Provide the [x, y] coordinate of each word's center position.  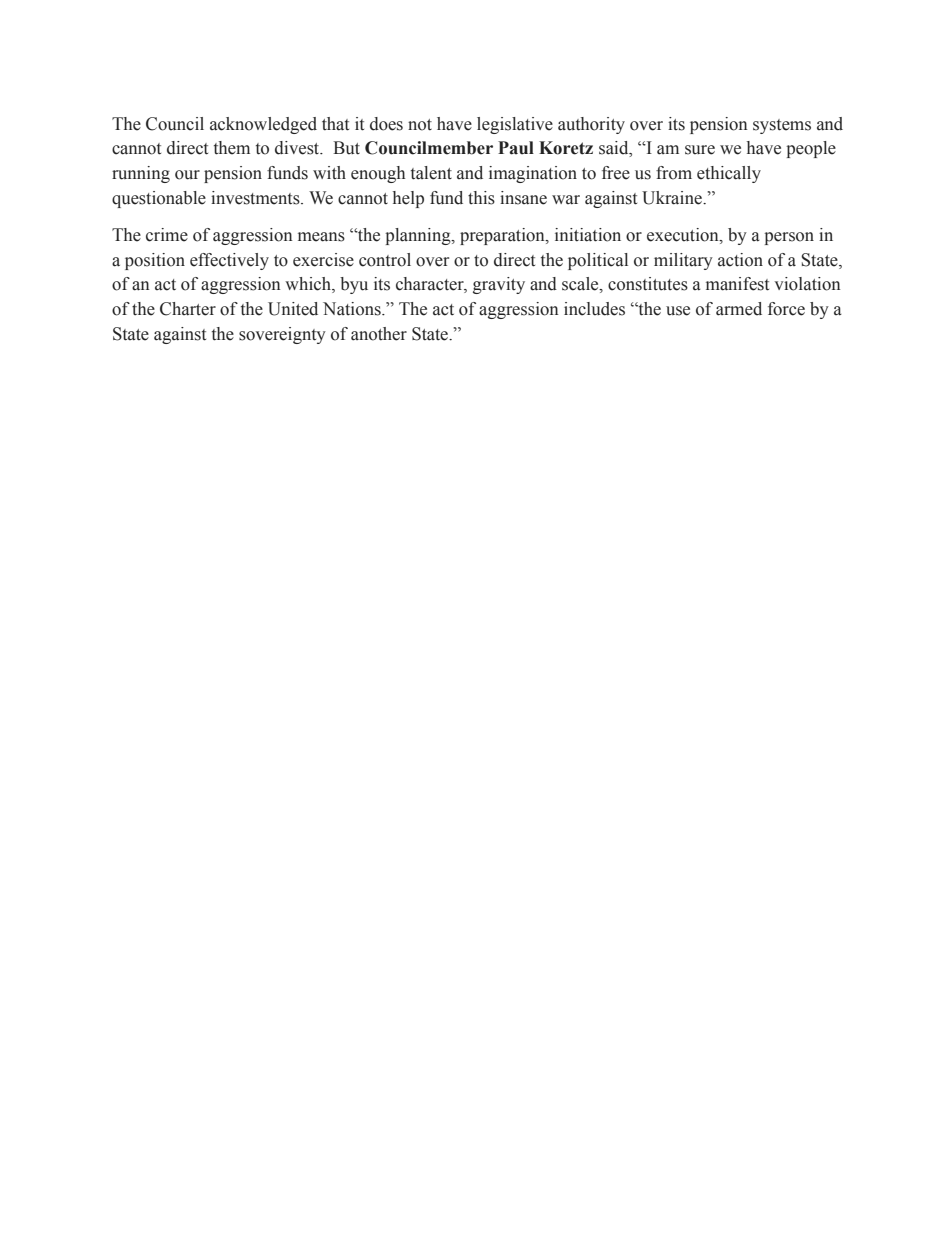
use [678, 311]
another [379, 334]
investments [256, 198]
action [740, 260]
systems [782, 126]
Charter [188, 309]
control [385, 260]
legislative [515, 125]
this [481, 198]
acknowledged [263, 125]
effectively [229, 261]
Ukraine [673, 198]
